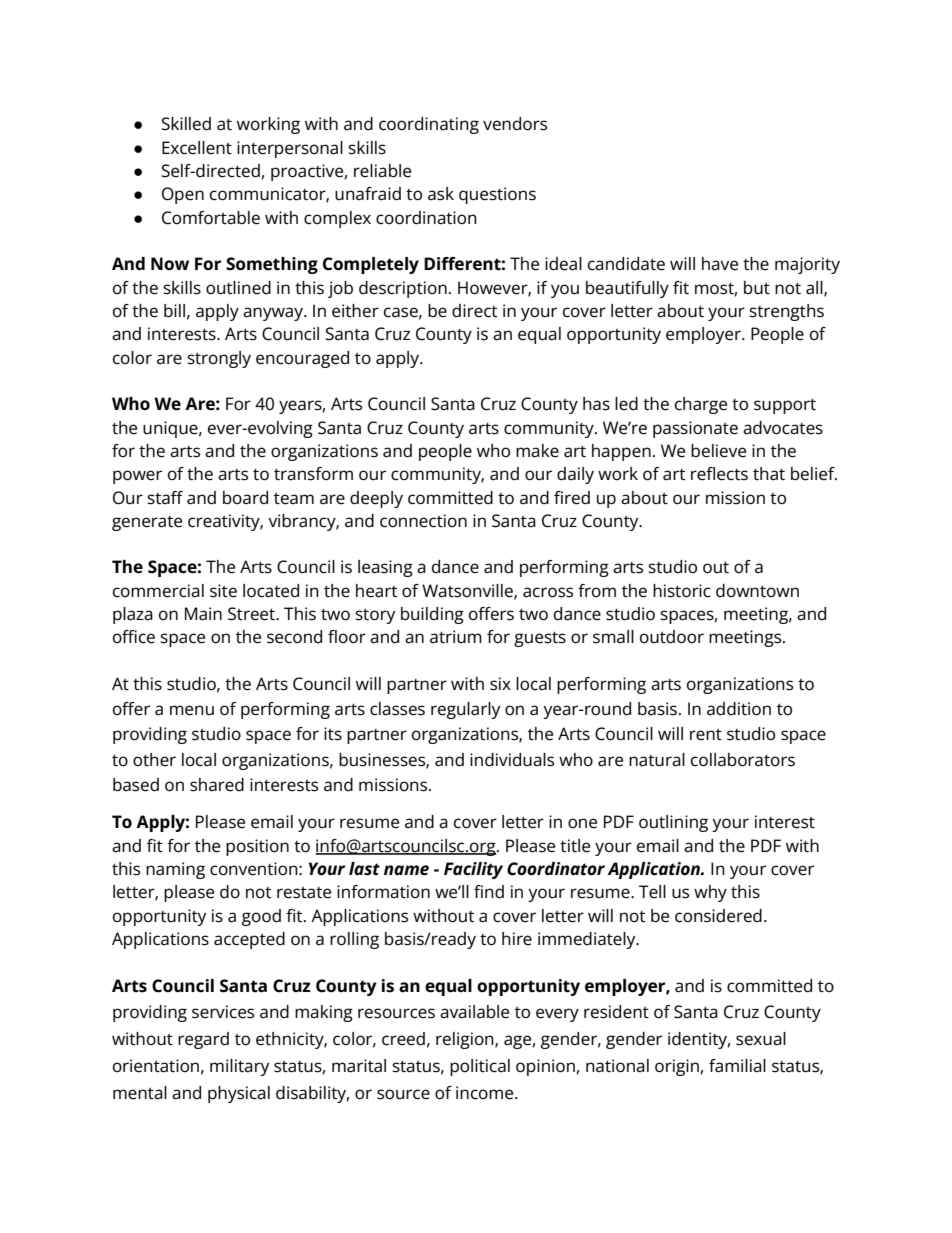 The height and width of the image is (1233, 952). Describe the element at coordinates (743, 760) in the image. I see `collaborators` at that location.
